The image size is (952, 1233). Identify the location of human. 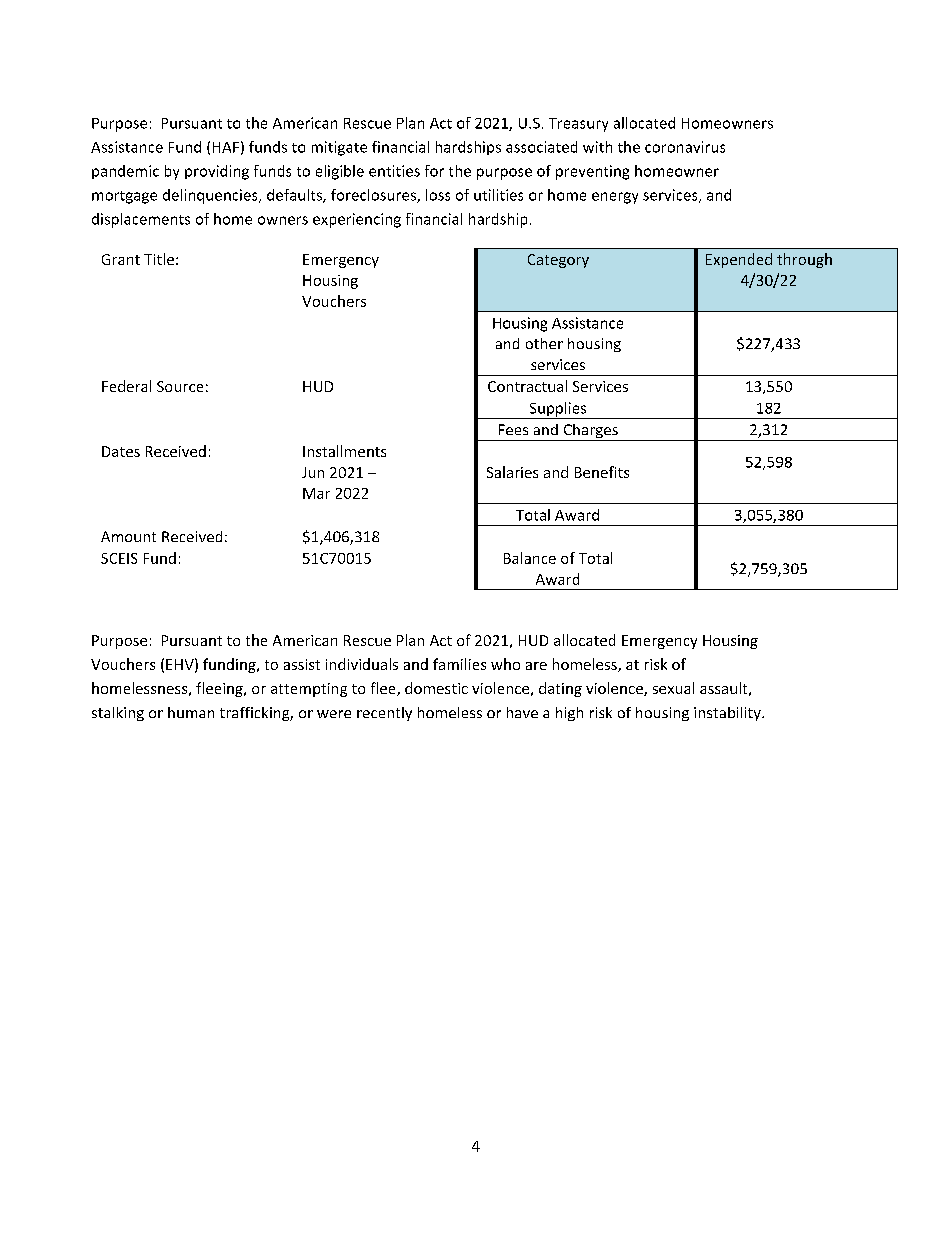
(191, 712).
